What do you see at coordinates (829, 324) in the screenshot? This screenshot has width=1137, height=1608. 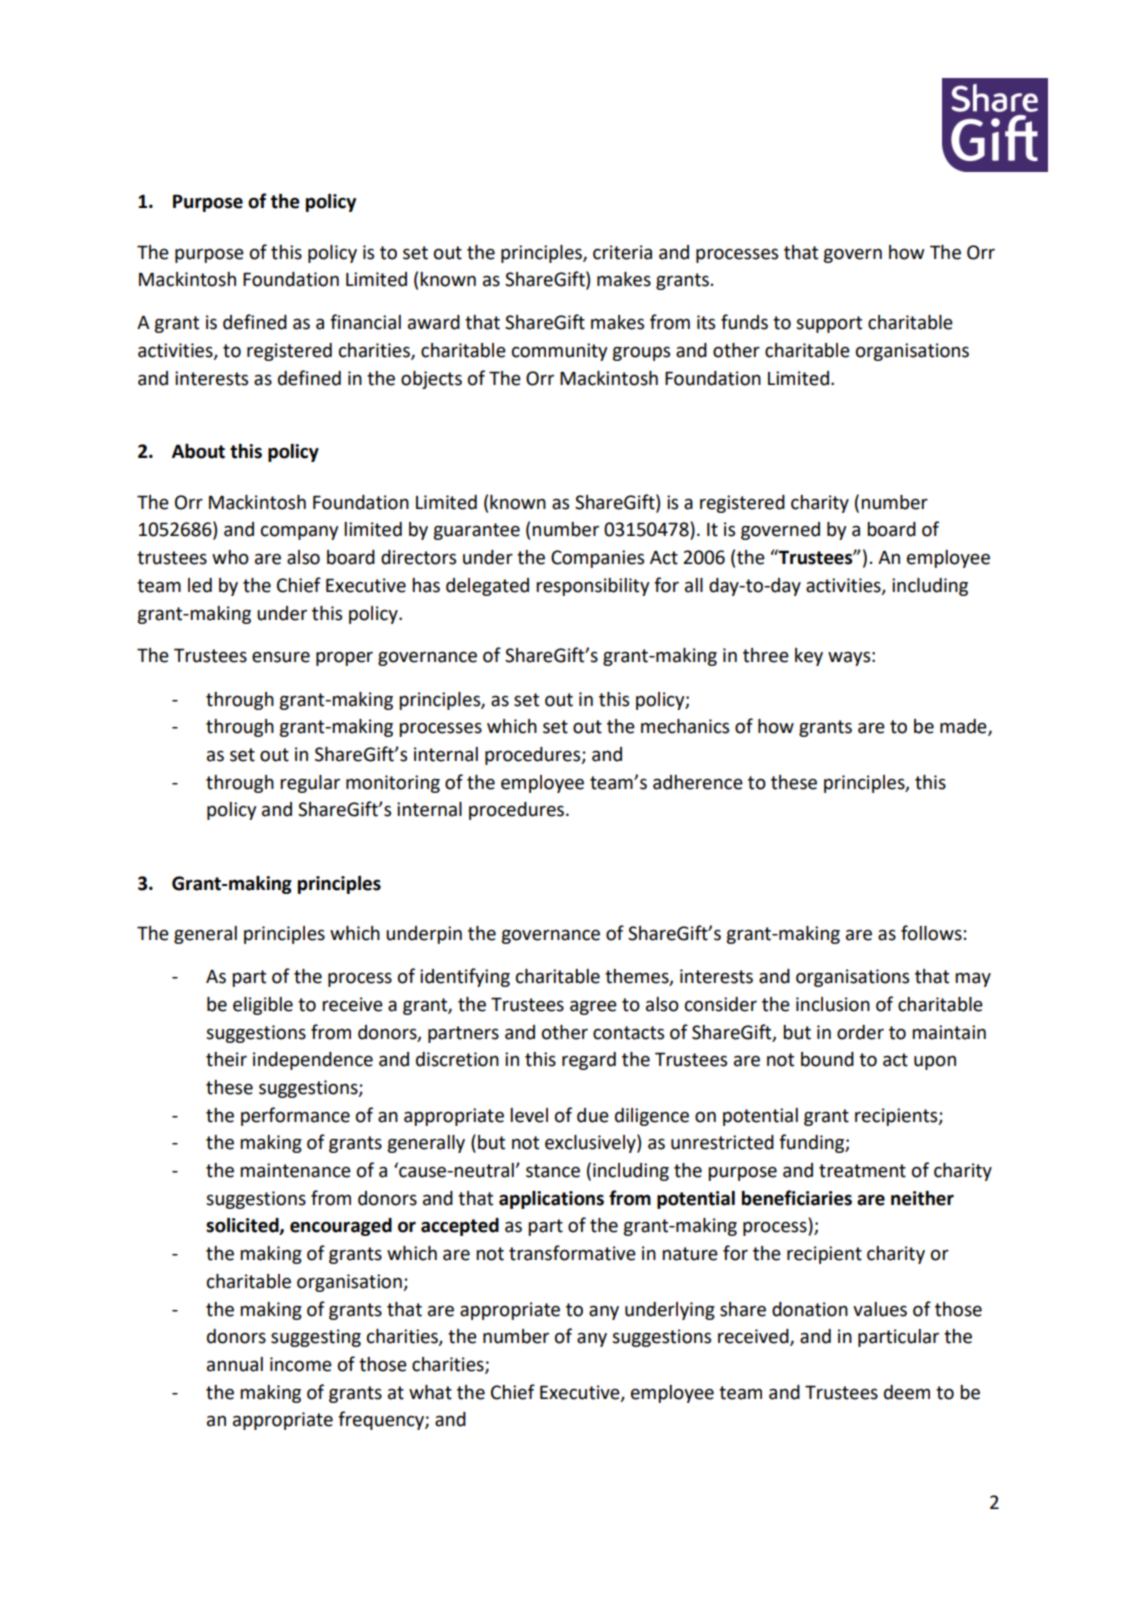 I see `support` at bounding box center [829, 324].
